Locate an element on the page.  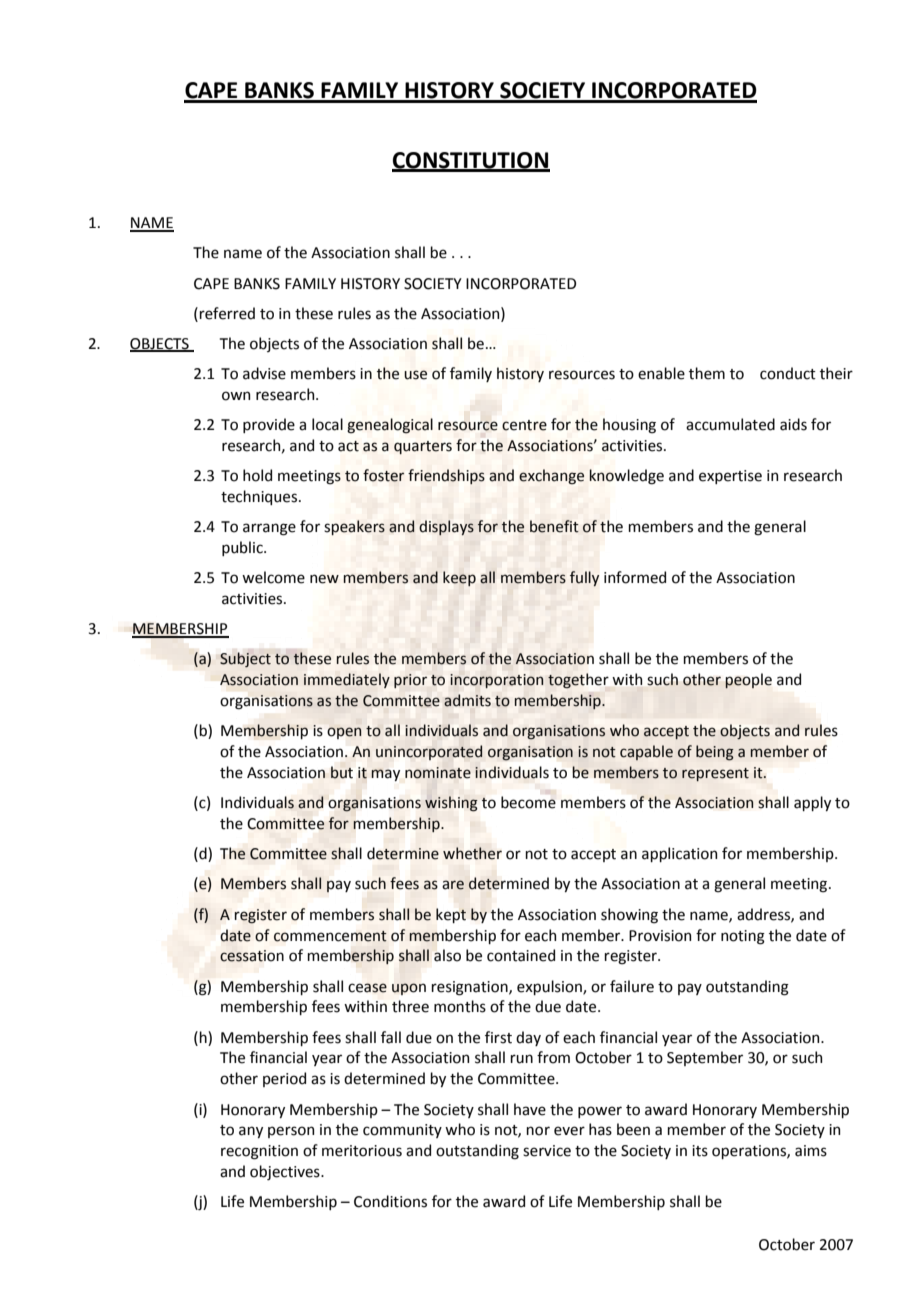
centre is located at coordinates (524, 425).
